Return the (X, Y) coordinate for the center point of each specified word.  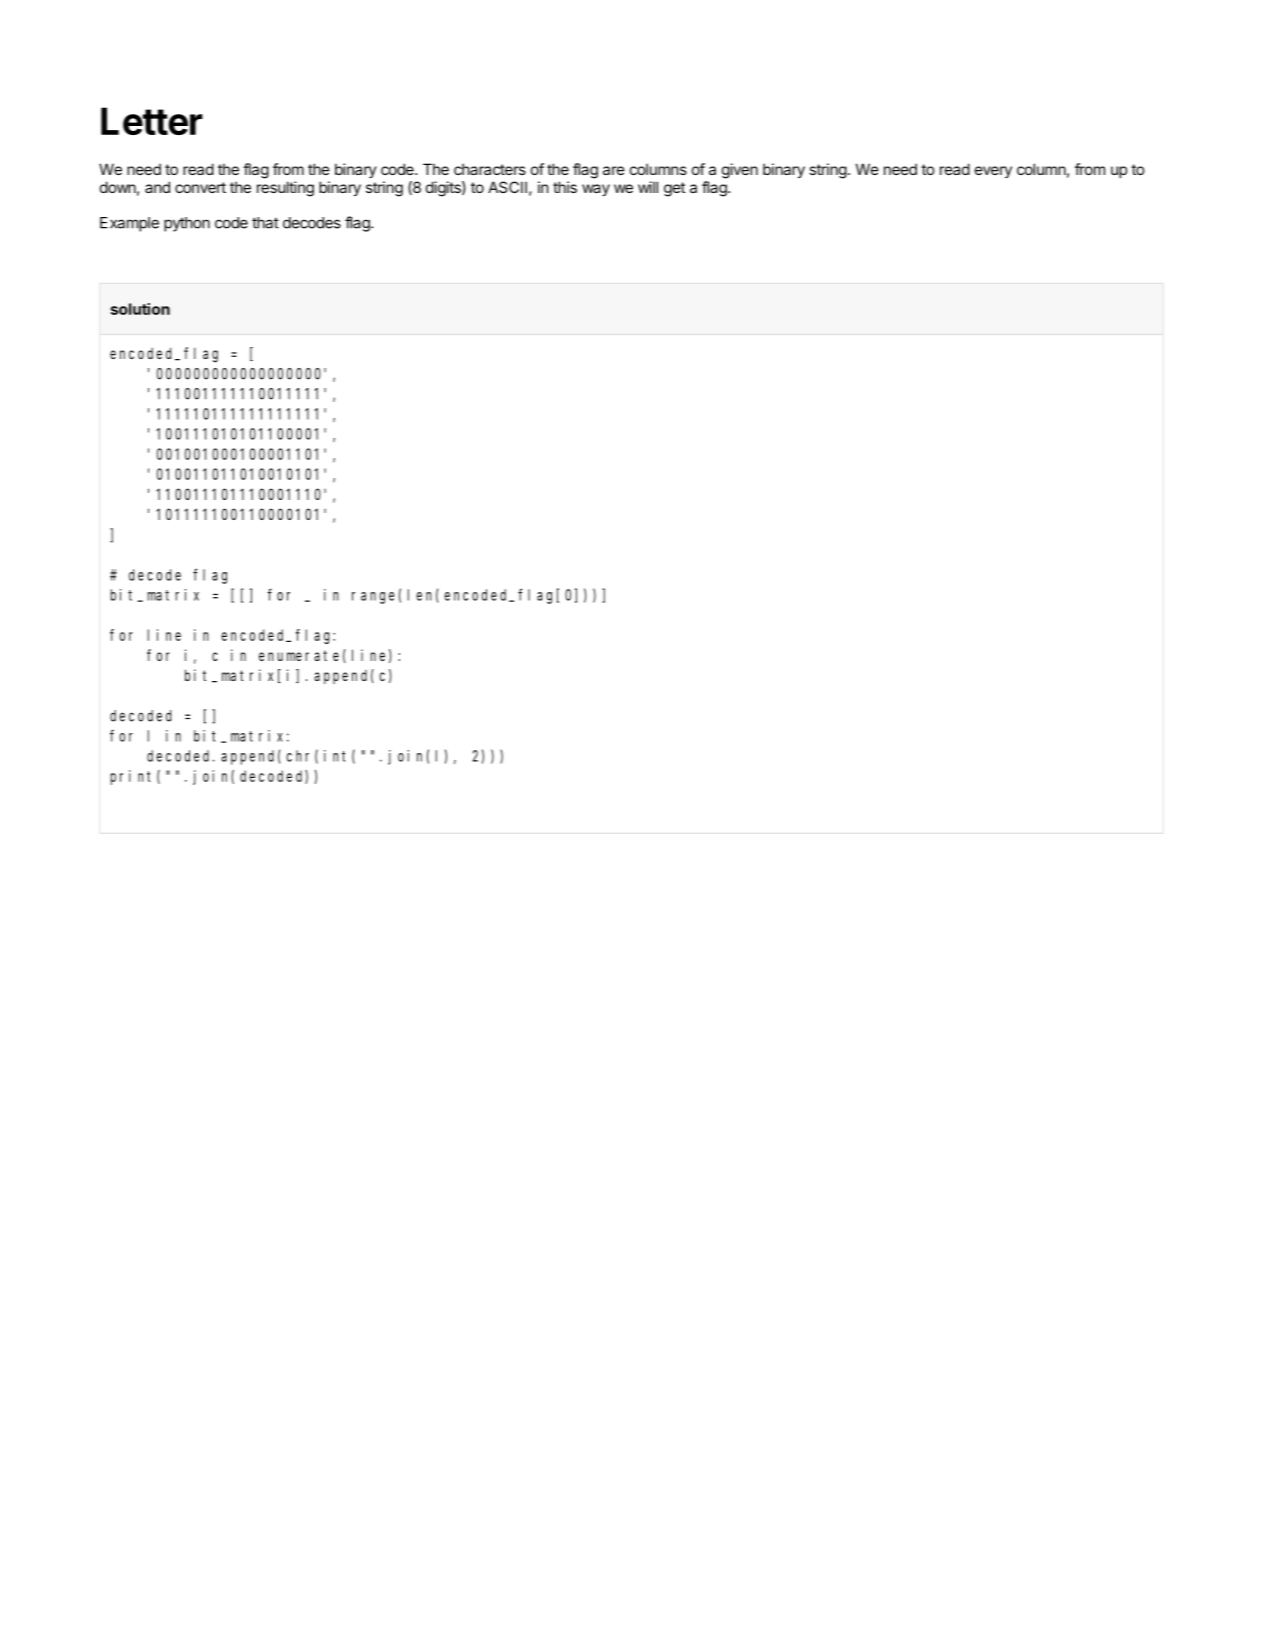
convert (200, 187)
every (993, 172)
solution (140, 309)
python (187, 224)
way (596, 190)
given (740, 171)
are (614, 170)
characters (490, 169)
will (648, 187)
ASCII (507, 187)
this (565, 187)
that (265, 223)
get (674, 189)
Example (129, 224)
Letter (152, 121)
